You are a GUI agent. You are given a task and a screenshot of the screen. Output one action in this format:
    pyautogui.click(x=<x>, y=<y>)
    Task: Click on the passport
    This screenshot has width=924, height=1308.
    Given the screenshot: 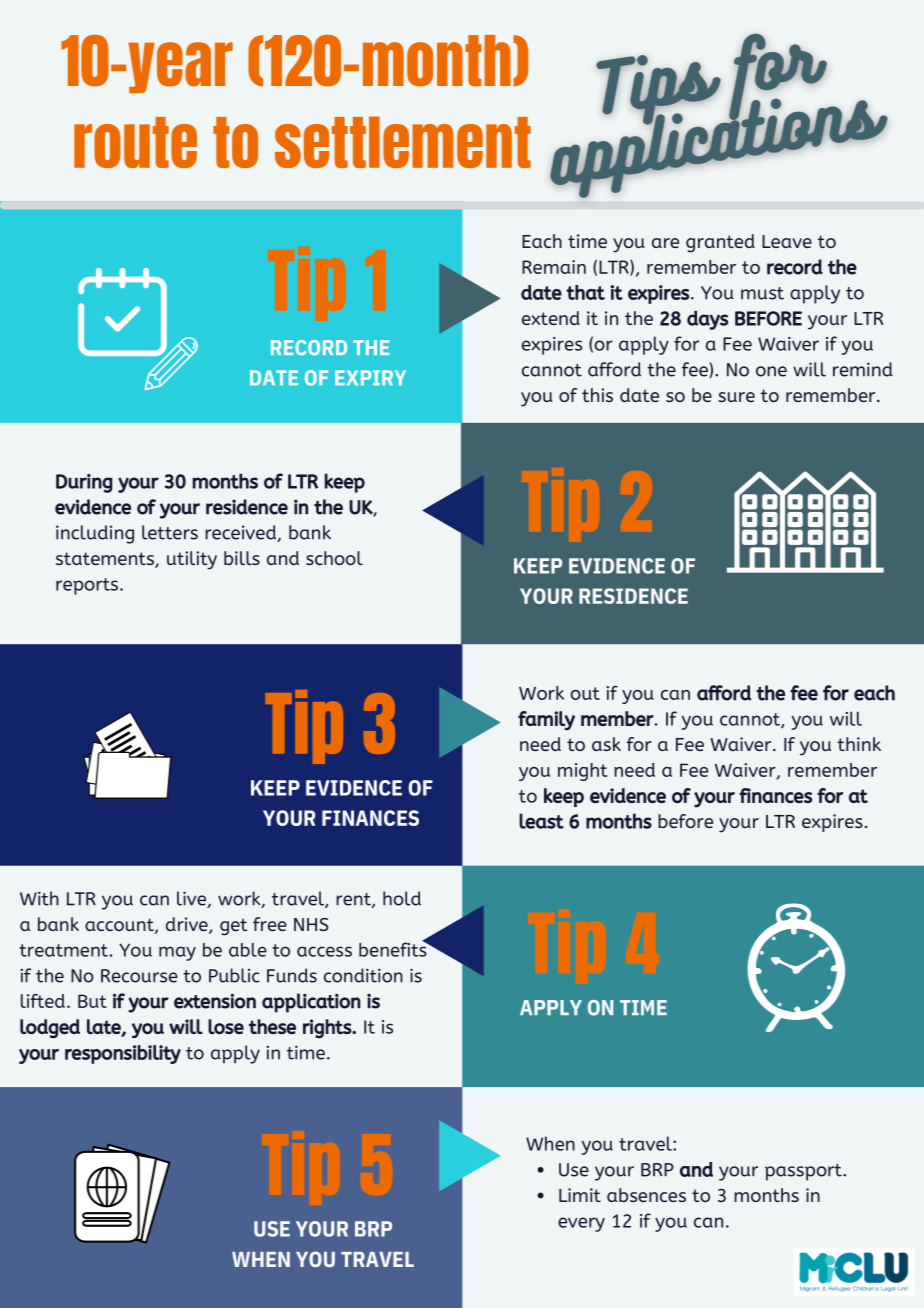 What is the action you would take?
    pyautogui.click(x=804, y=1172)
